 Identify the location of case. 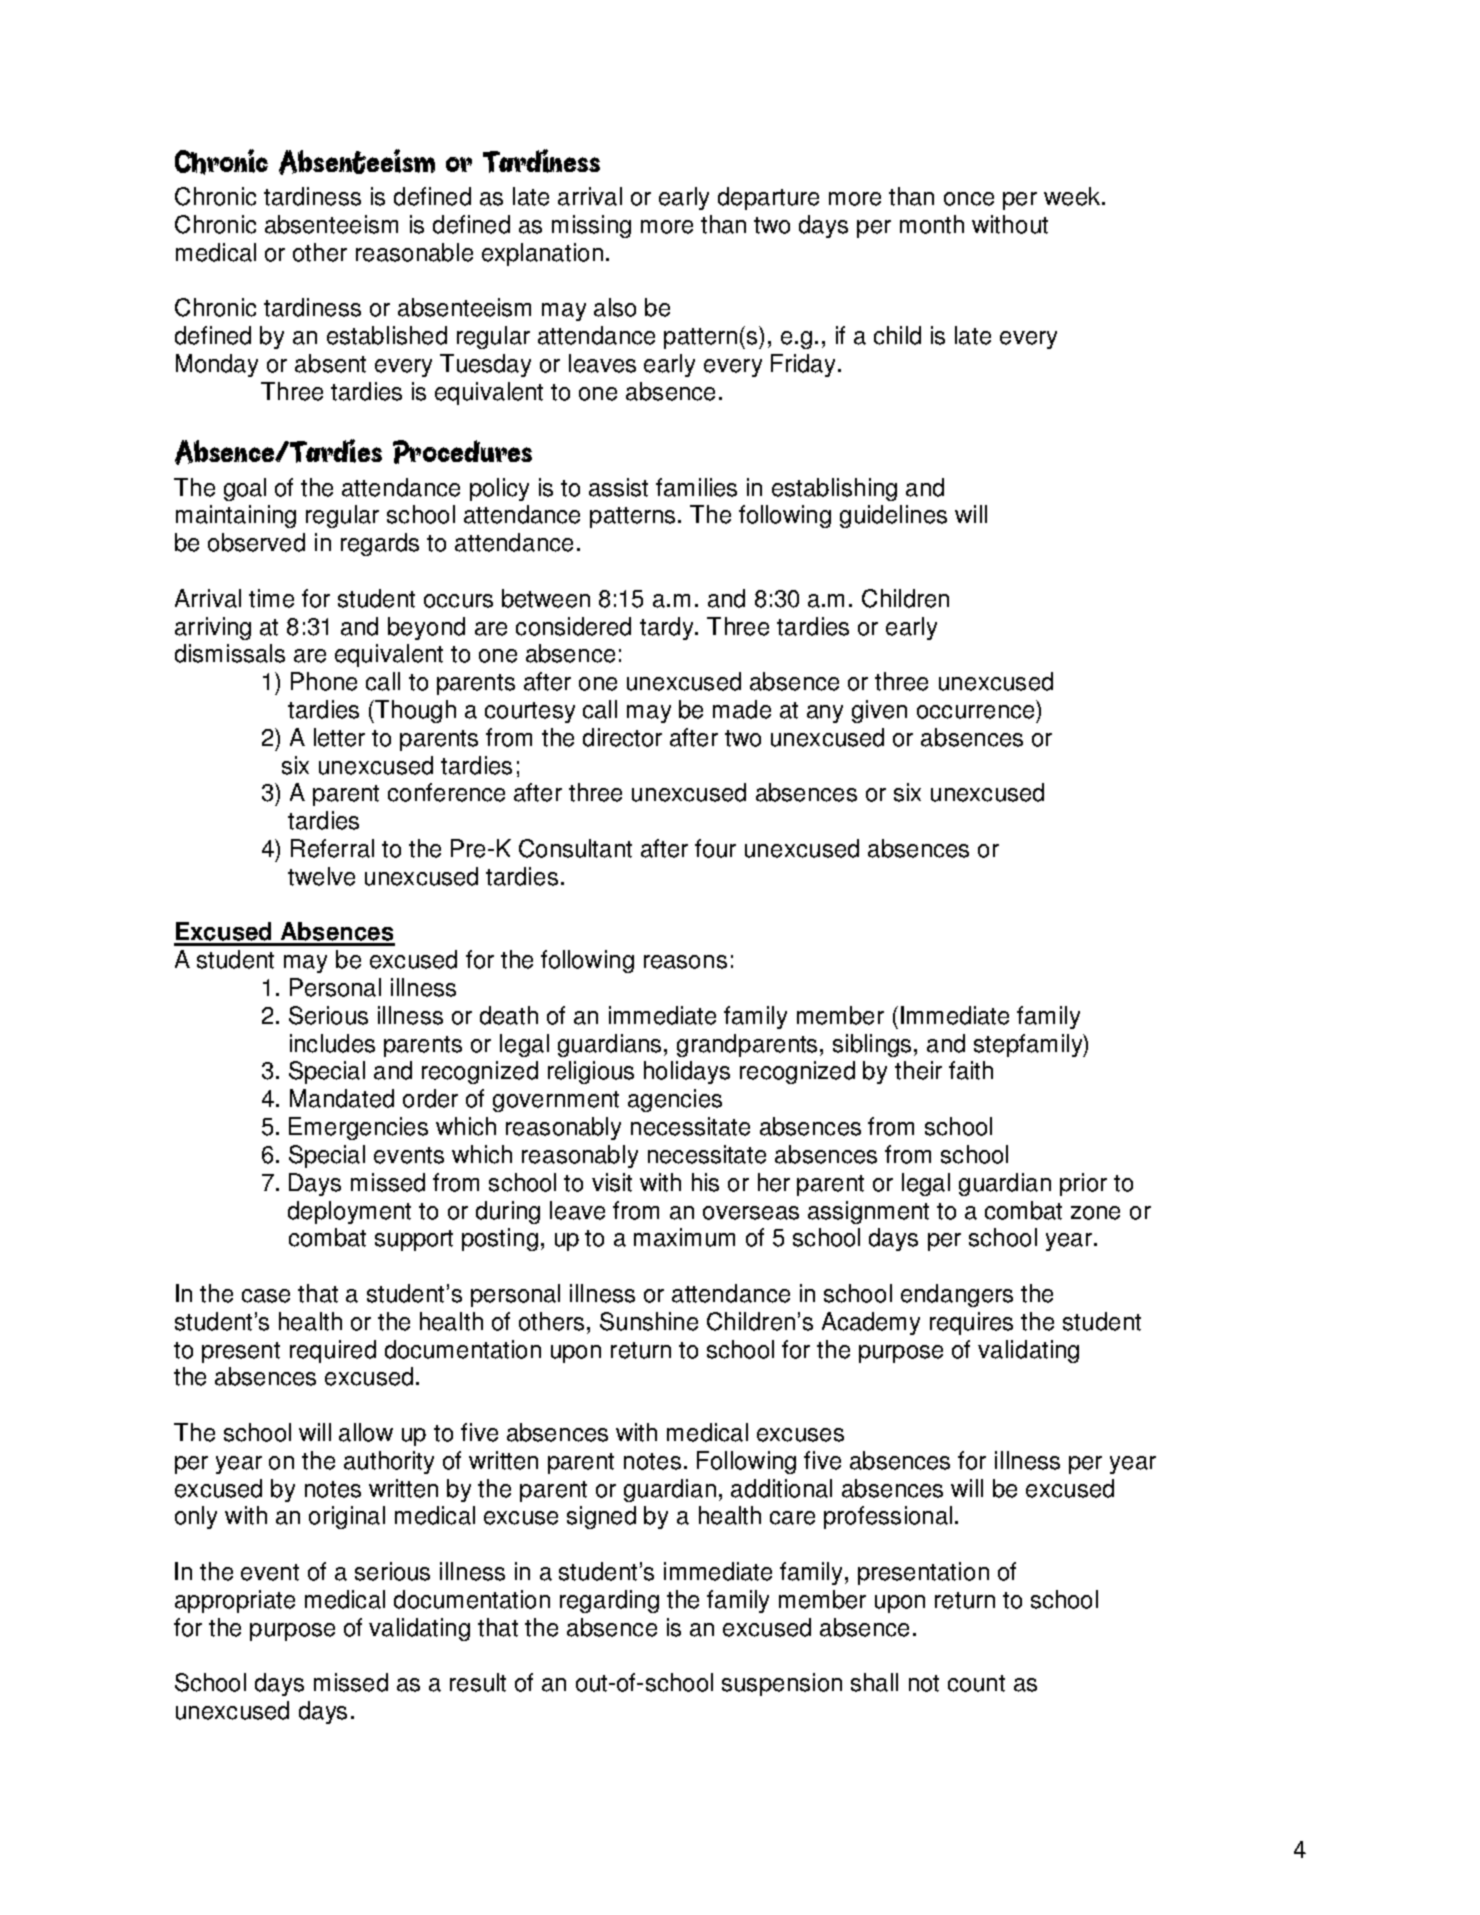
(266, 1296).
